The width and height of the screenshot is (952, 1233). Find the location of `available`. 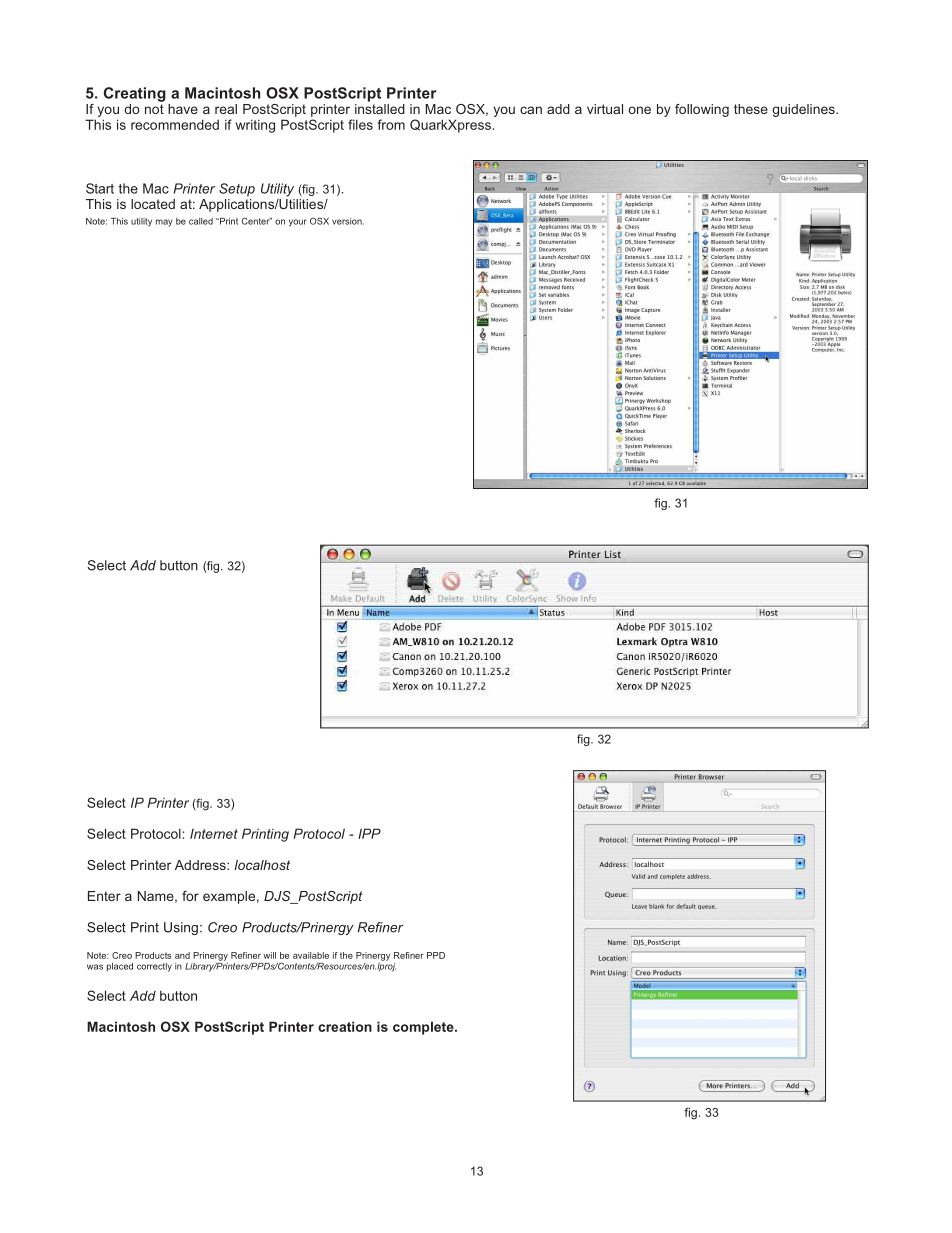

available is located at coordinates (311, 955).
